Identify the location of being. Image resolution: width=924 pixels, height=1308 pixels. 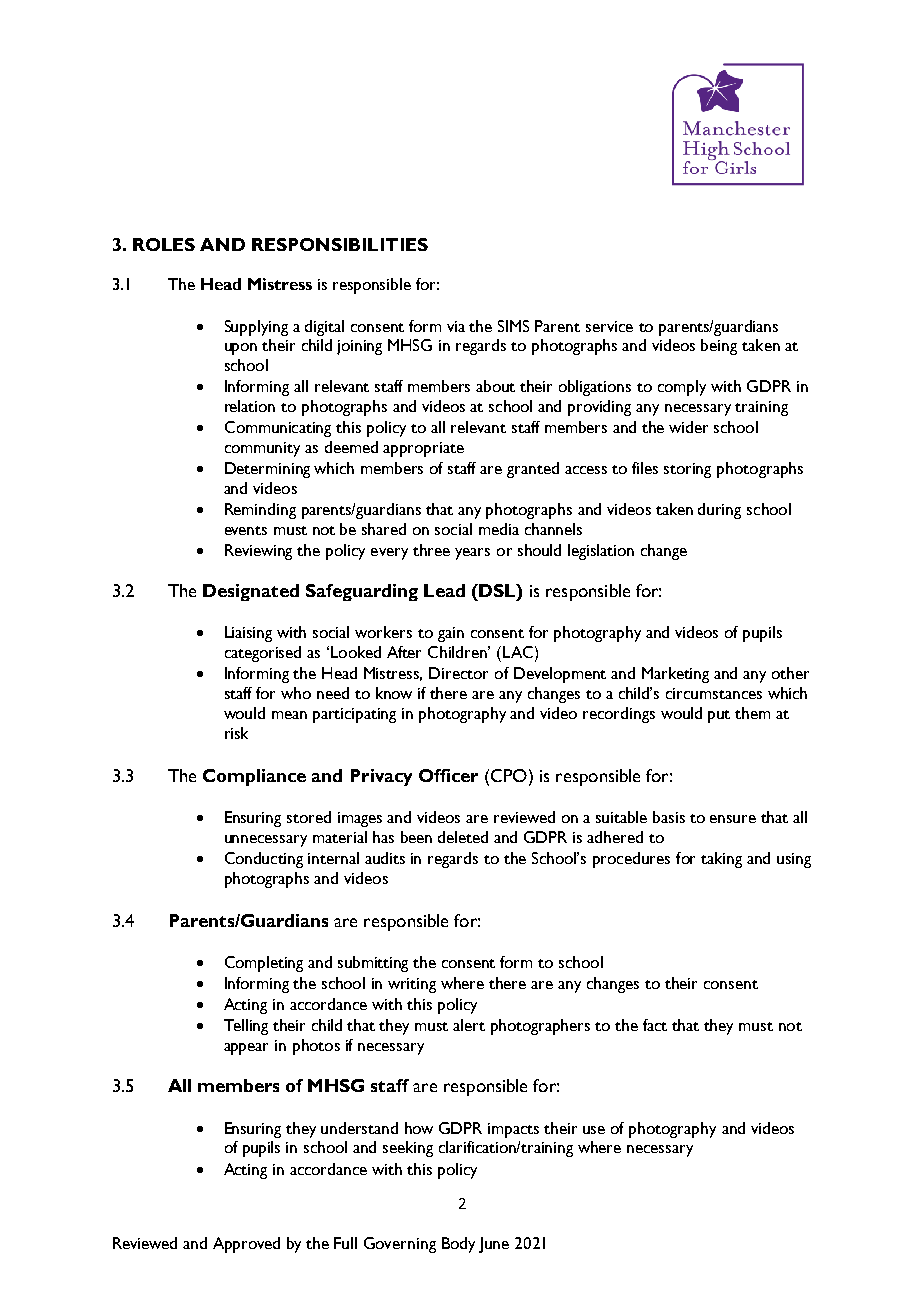
(719, 347).
